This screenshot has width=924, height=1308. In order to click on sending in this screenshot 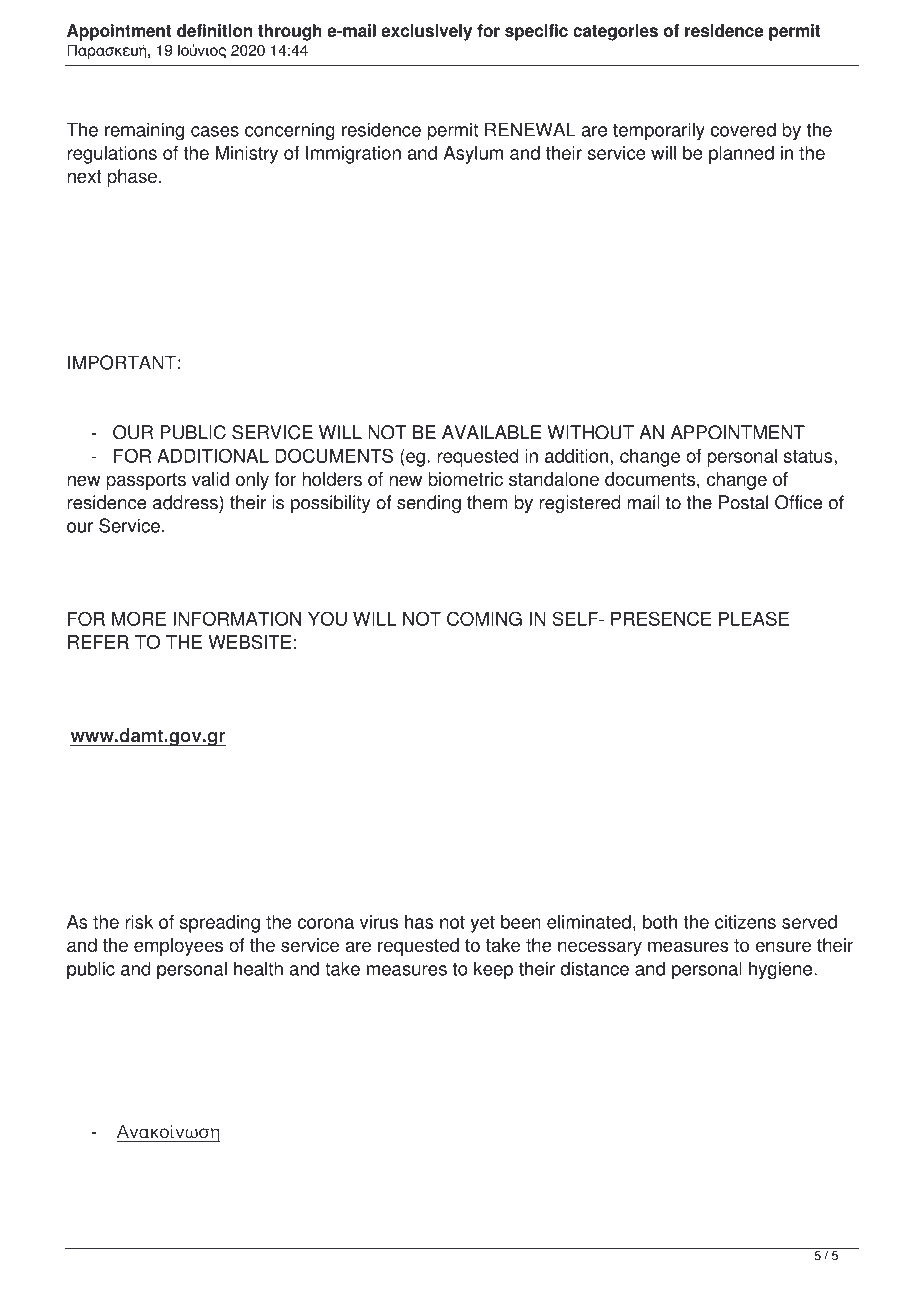, I will do `click(429, 504)`.
